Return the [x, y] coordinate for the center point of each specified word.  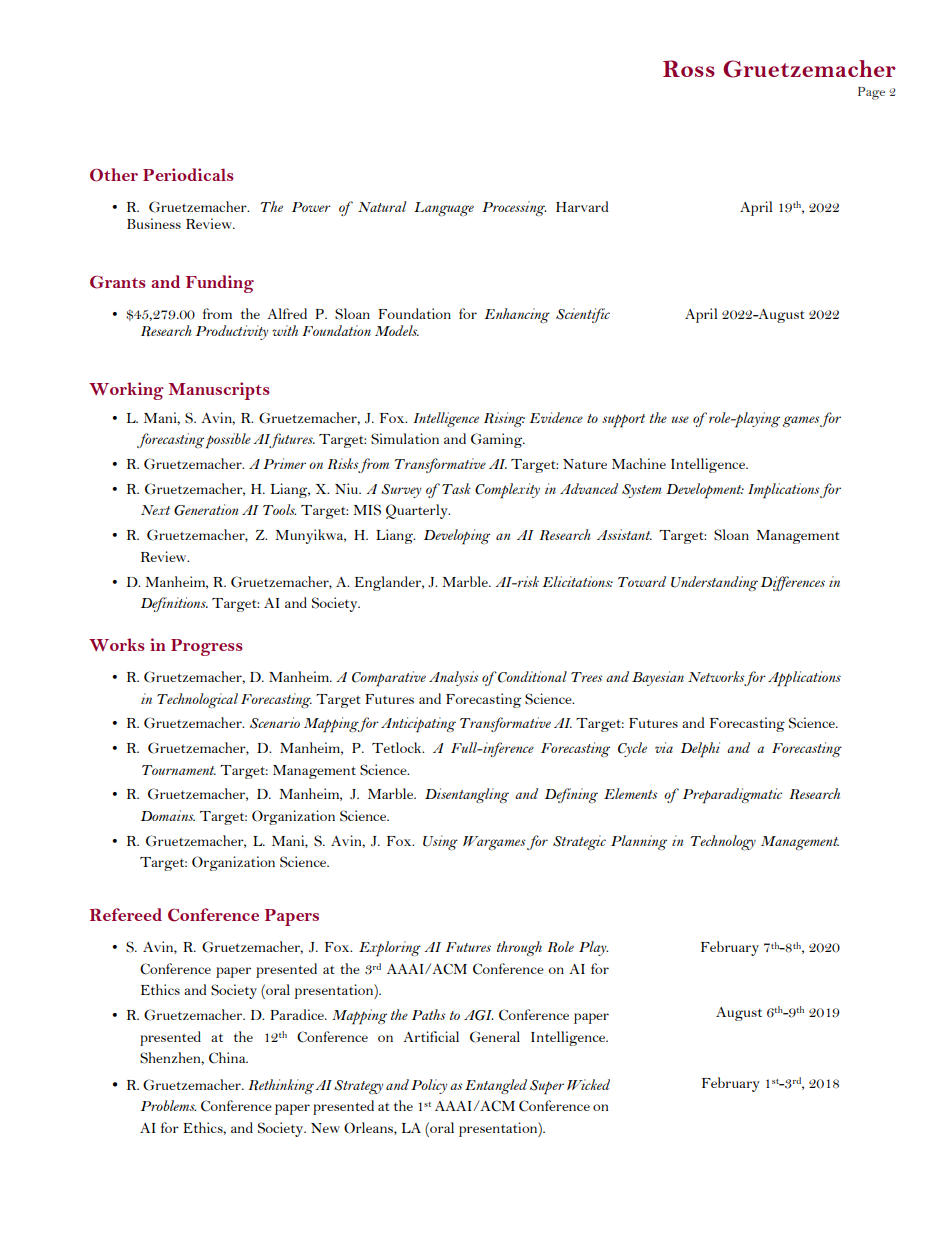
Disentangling [467, 795]
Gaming [498, 440]
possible [228, 441]
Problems [168, 1105]
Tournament [179, 770]
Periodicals [188, 174]
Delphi [700, 750]
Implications [784, 491]
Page [871, 93]
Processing [514, 208]
